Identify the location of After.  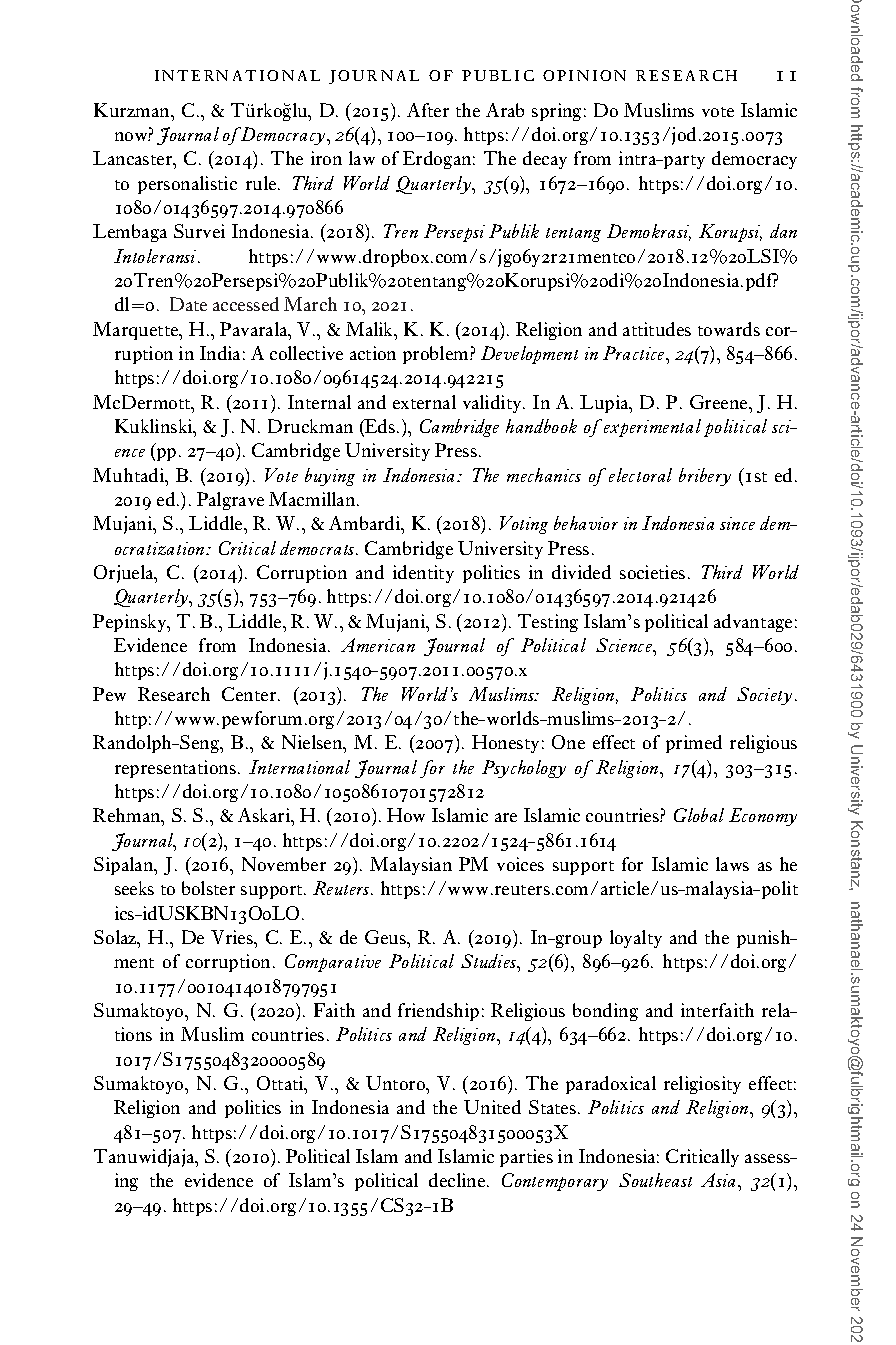
(428, 110).
